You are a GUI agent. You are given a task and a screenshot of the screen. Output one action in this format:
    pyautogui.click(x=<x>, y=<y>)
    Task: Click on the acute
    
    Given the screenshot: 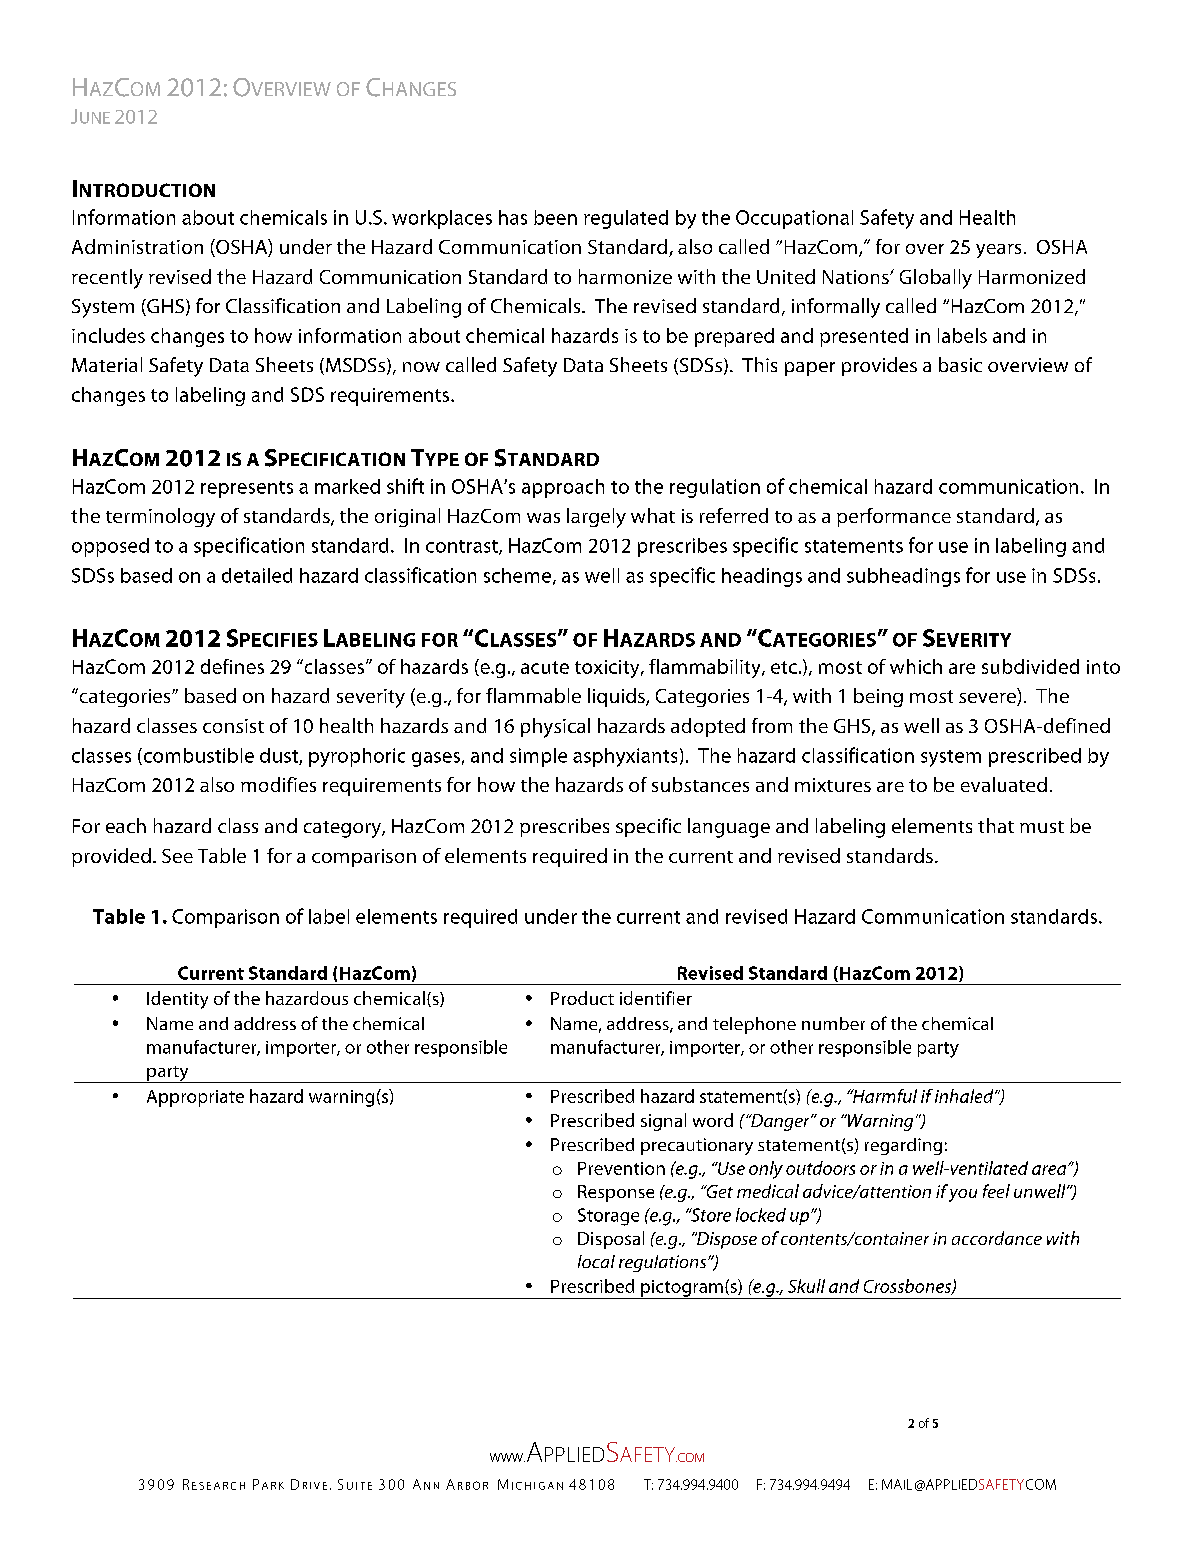 What is the action you would take?
    pyautogui.click(x=545, y=667)
